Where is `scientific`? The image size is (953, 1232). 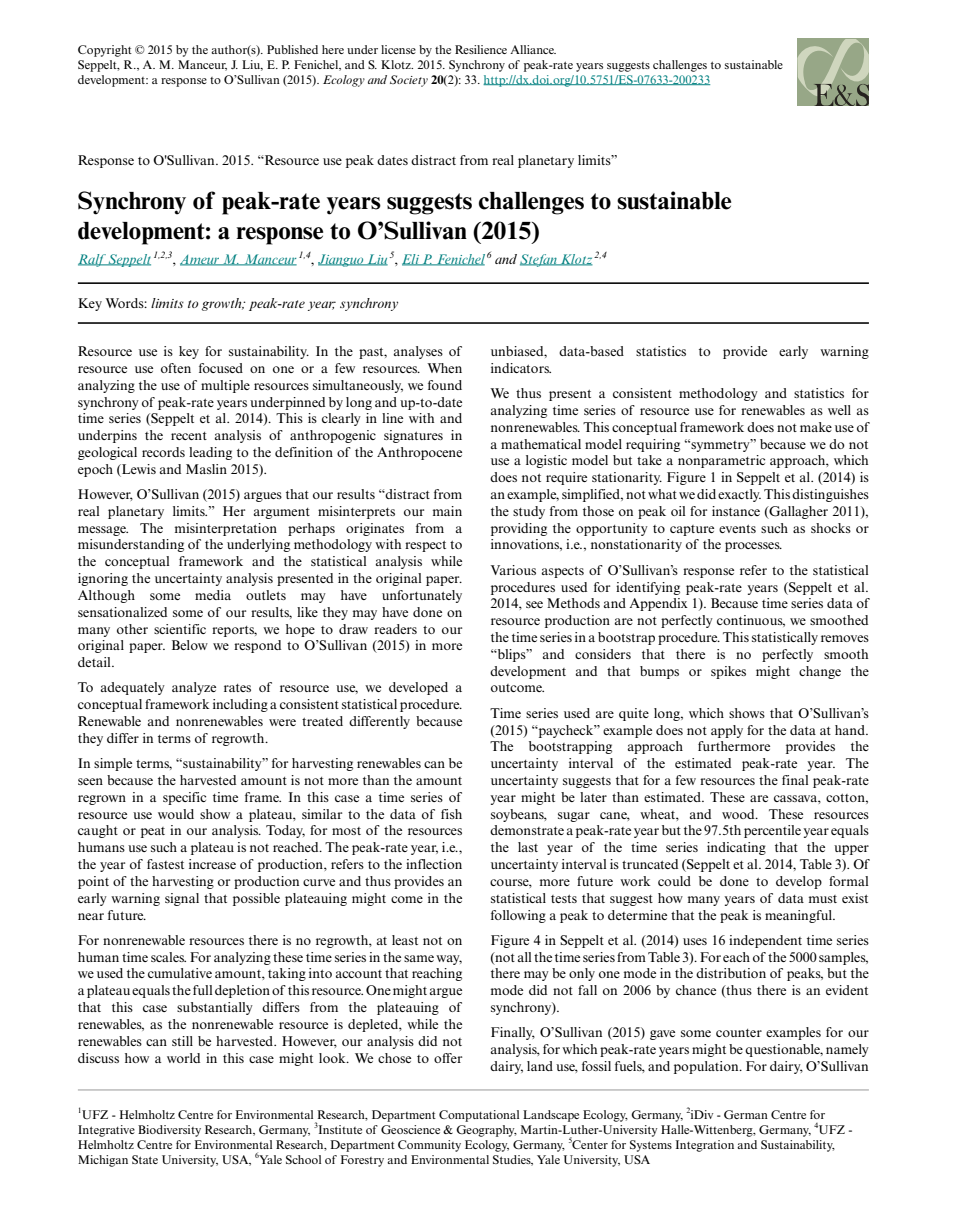 scientific is located at coordinates (180, 629).
